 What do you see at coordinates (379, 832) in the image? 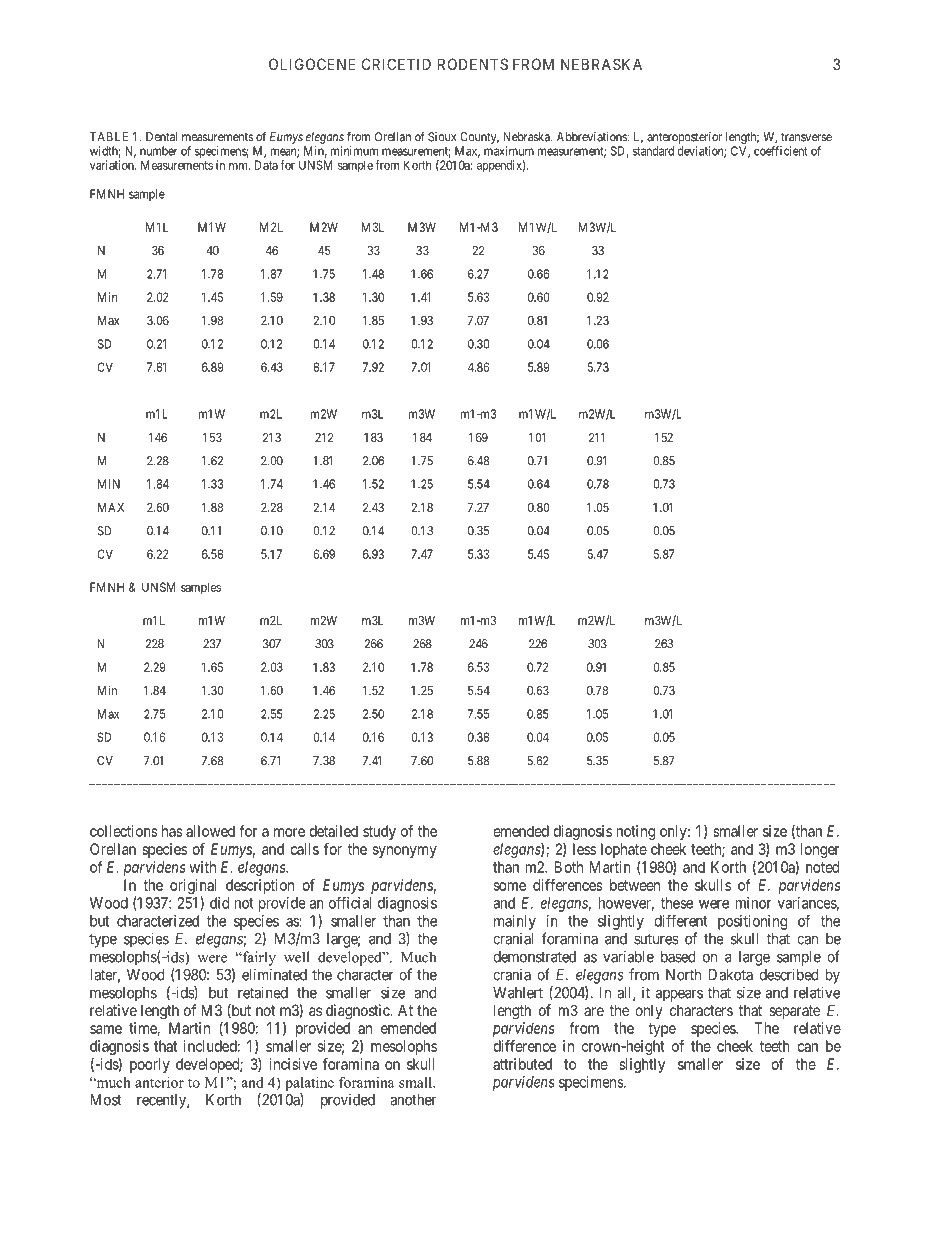
I see `study` at bounding box center [379, 832].
